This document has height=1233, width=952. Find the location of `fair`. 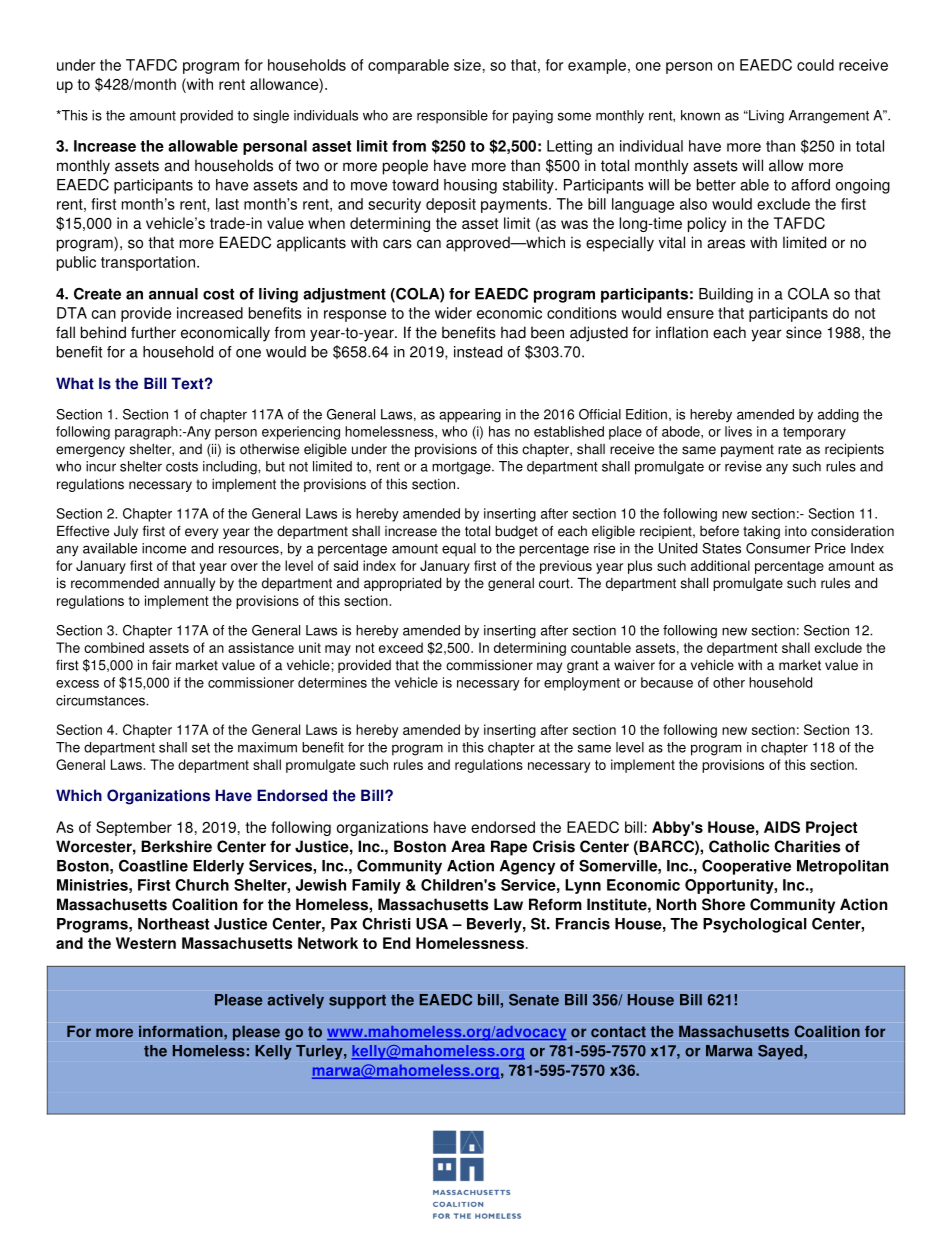

fair is located at coordinates (161, 665).
